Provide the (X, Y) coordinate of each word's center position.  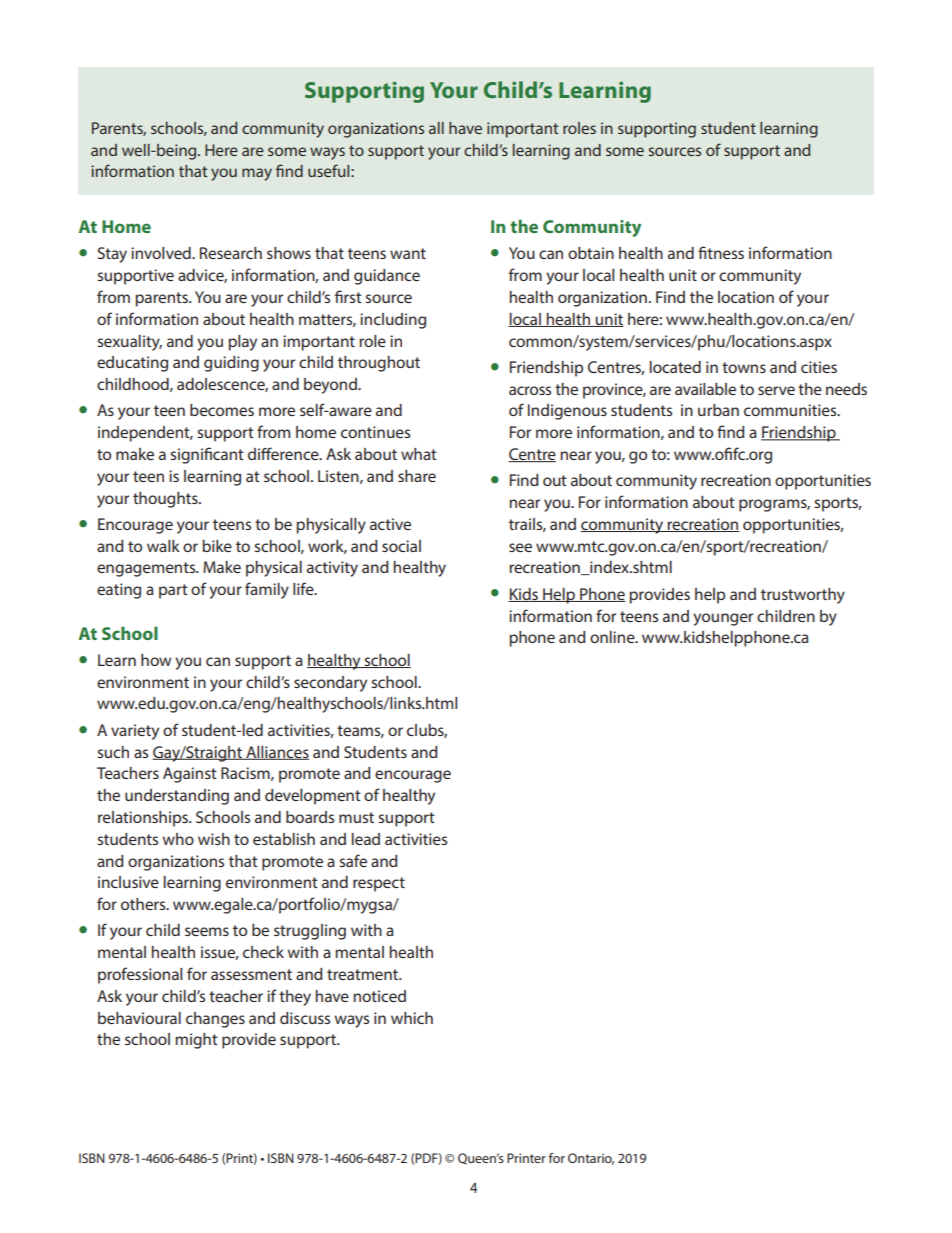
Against (190, 775)
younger (723, 619)
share (417, 476)
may (257, 174)
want (408, 253)
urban (718, 410)
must (356, 817)
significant (207, 455)
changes (215, 1020)
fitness (721, 252)
